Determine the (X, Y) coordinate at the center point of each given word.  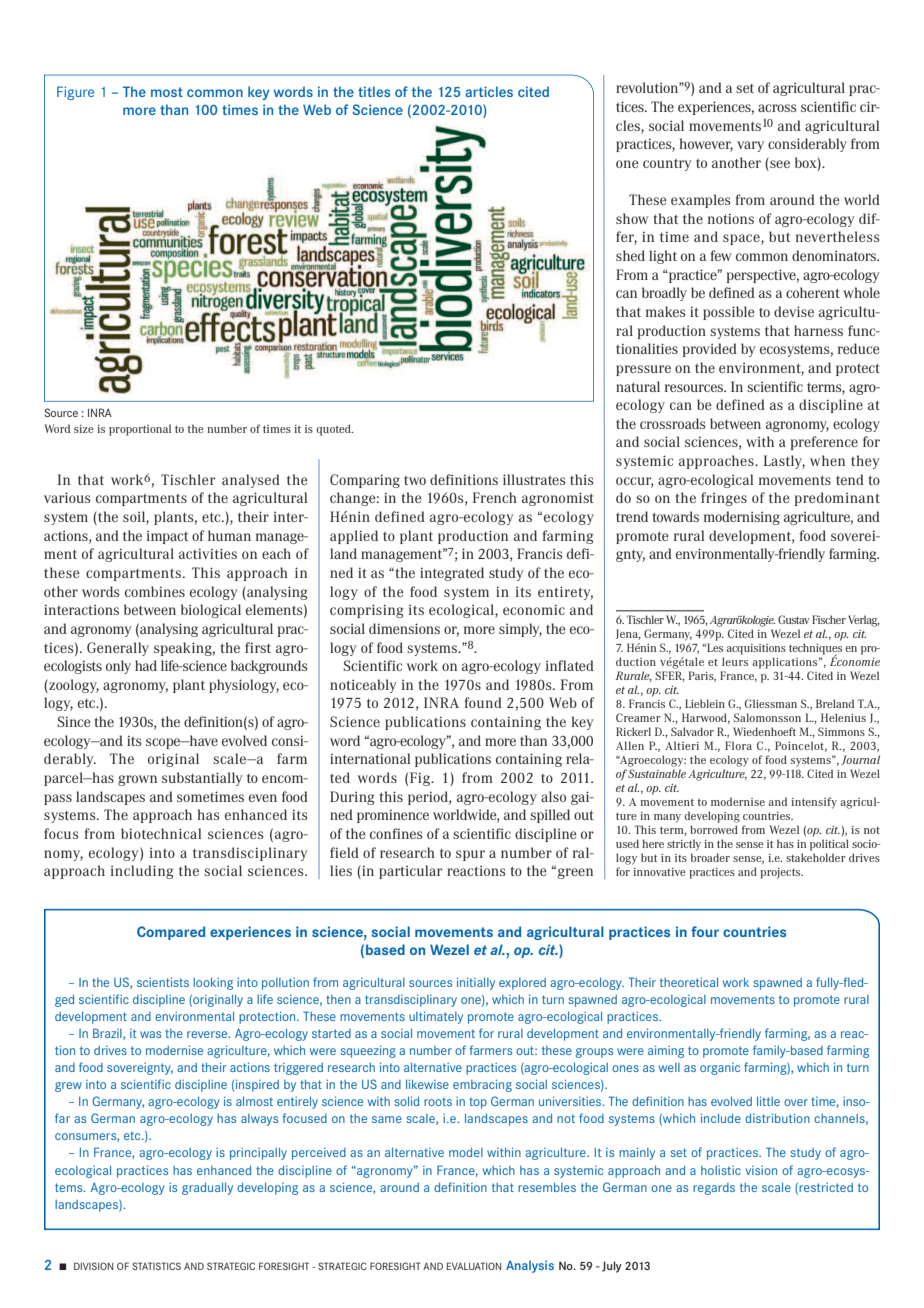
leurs (735, 661)
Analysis (530, 1267)
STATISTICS (156, 1266)
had (146, 665)
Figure (75, 93)
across (777, 108)
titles (374, 91)
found (483, 702)
